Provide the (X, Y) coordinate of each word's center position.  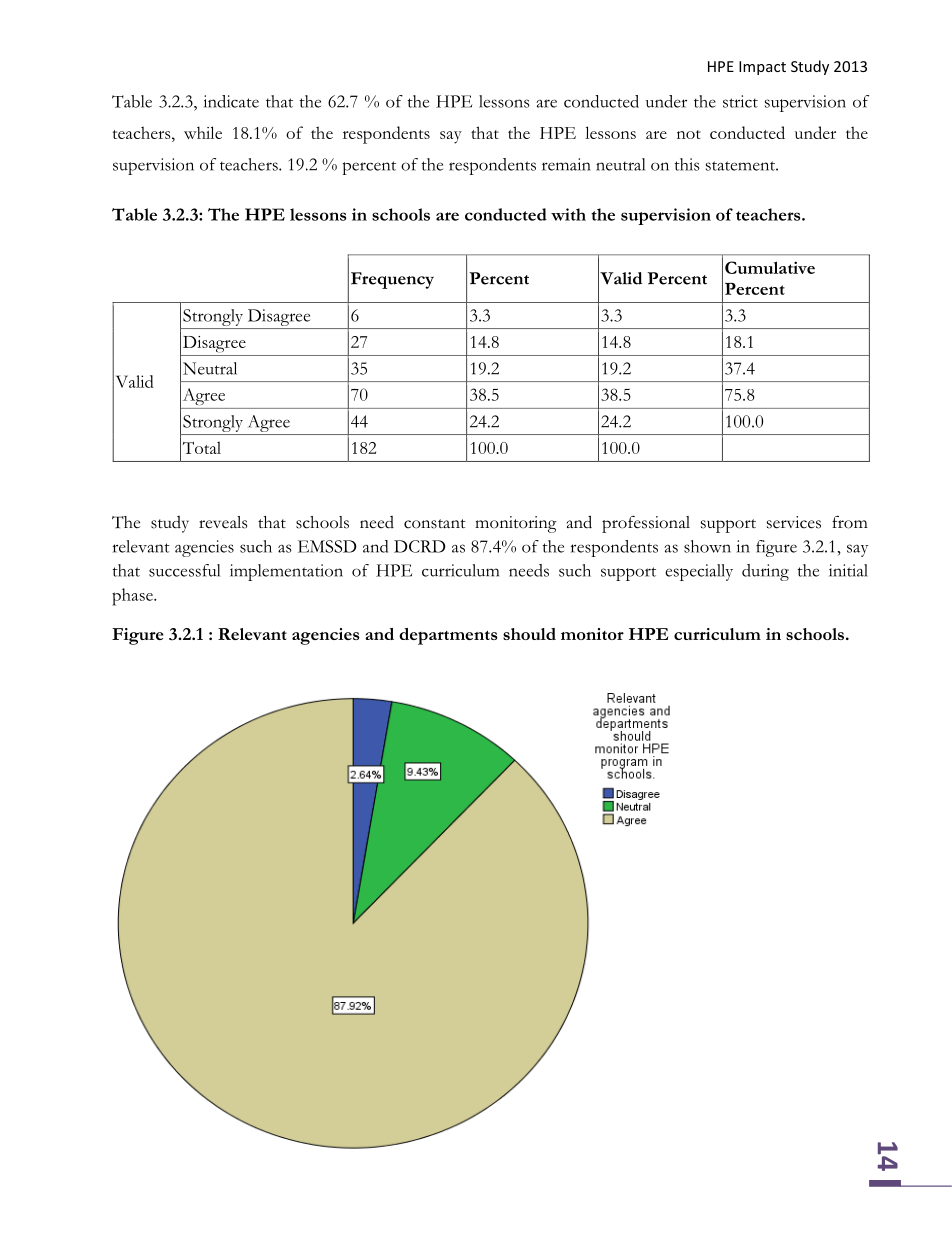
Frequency (392, 280)
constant (435, 524)
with (568, 214)
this (687, 164)
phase (133, 597)
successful (184, 570)
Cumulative (770, 267)
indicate (231, 101)
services (794, 522)
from (850, 522)
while (203, 132)
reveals (223, 522)
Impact (762, 68)
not (689, 134)
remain (566, 164)
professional (646, 524)
